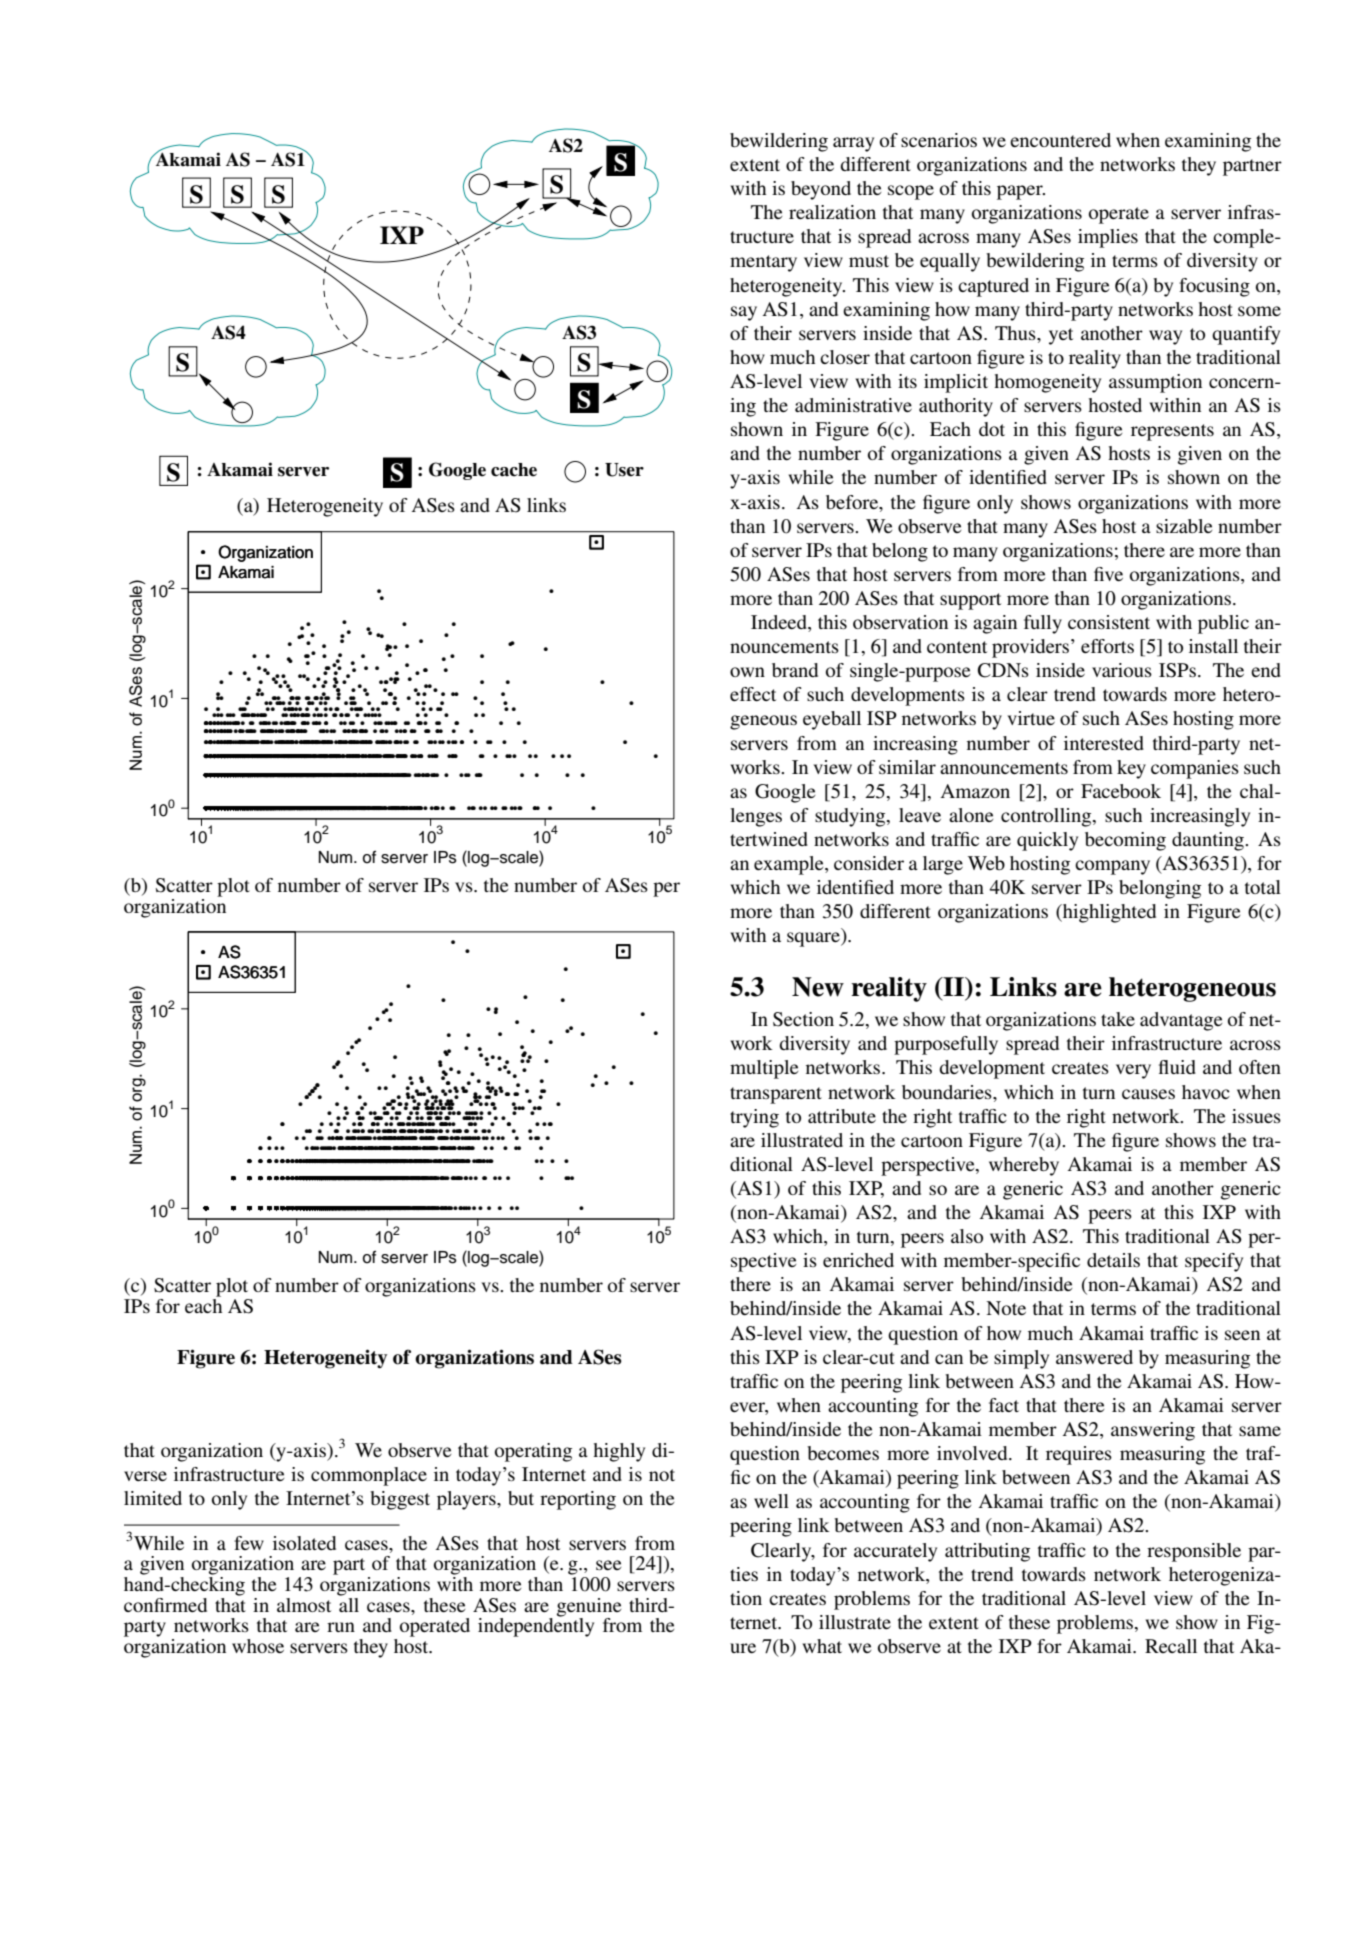 The height and width of the screenshot is (1940, 1372). What do you see at coordinates (1108, 913) in the screenshot?
I see `highlighted` at bounding box center [1108, 913].
